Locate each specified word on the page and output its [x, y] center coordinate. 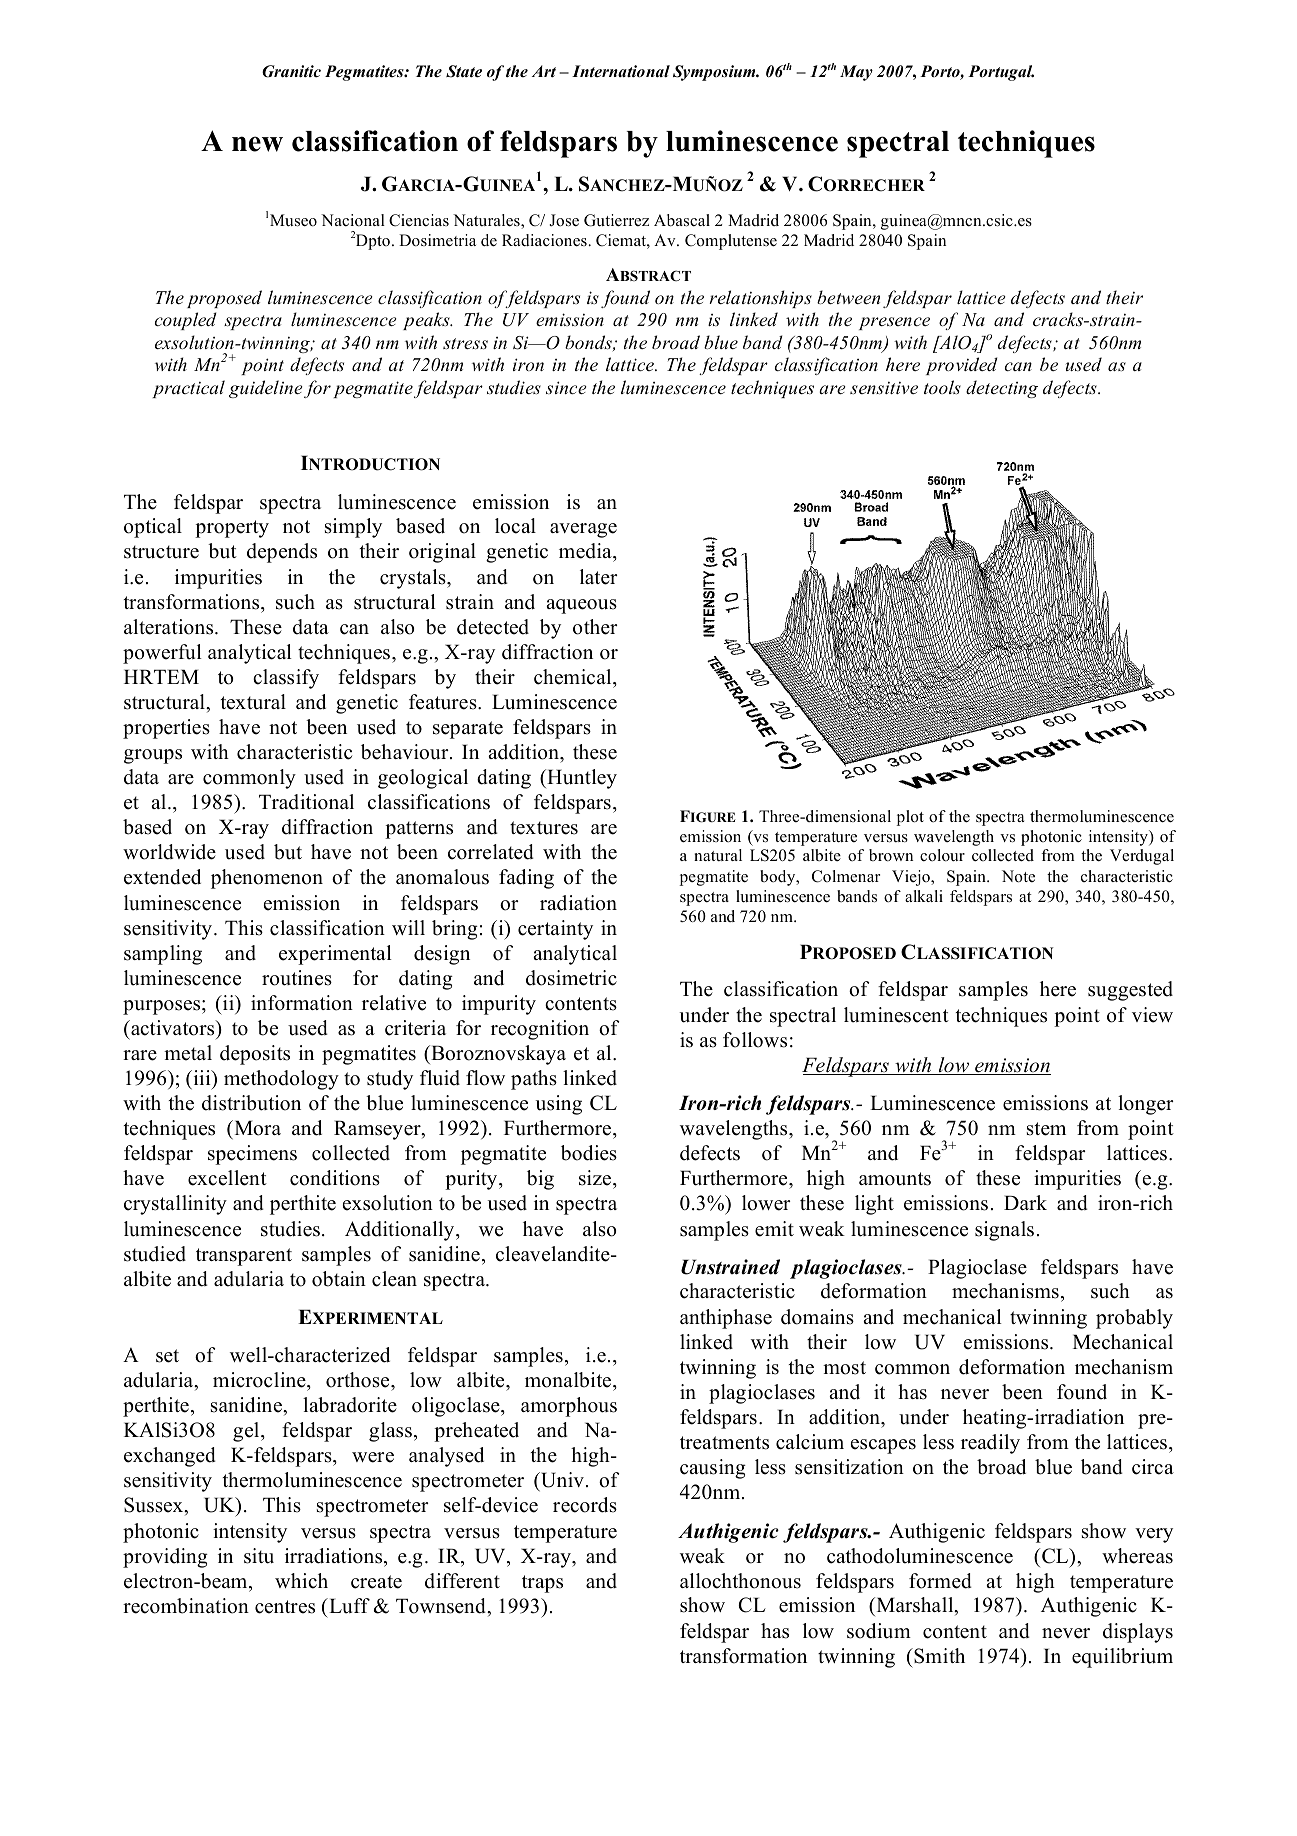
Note [1018, 876]
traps [542, 1584]
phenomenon [267, 879]
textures [544, 828]
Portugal [1001, 73]
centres [285, 1607]
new [257, 144]
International [621, 71]
